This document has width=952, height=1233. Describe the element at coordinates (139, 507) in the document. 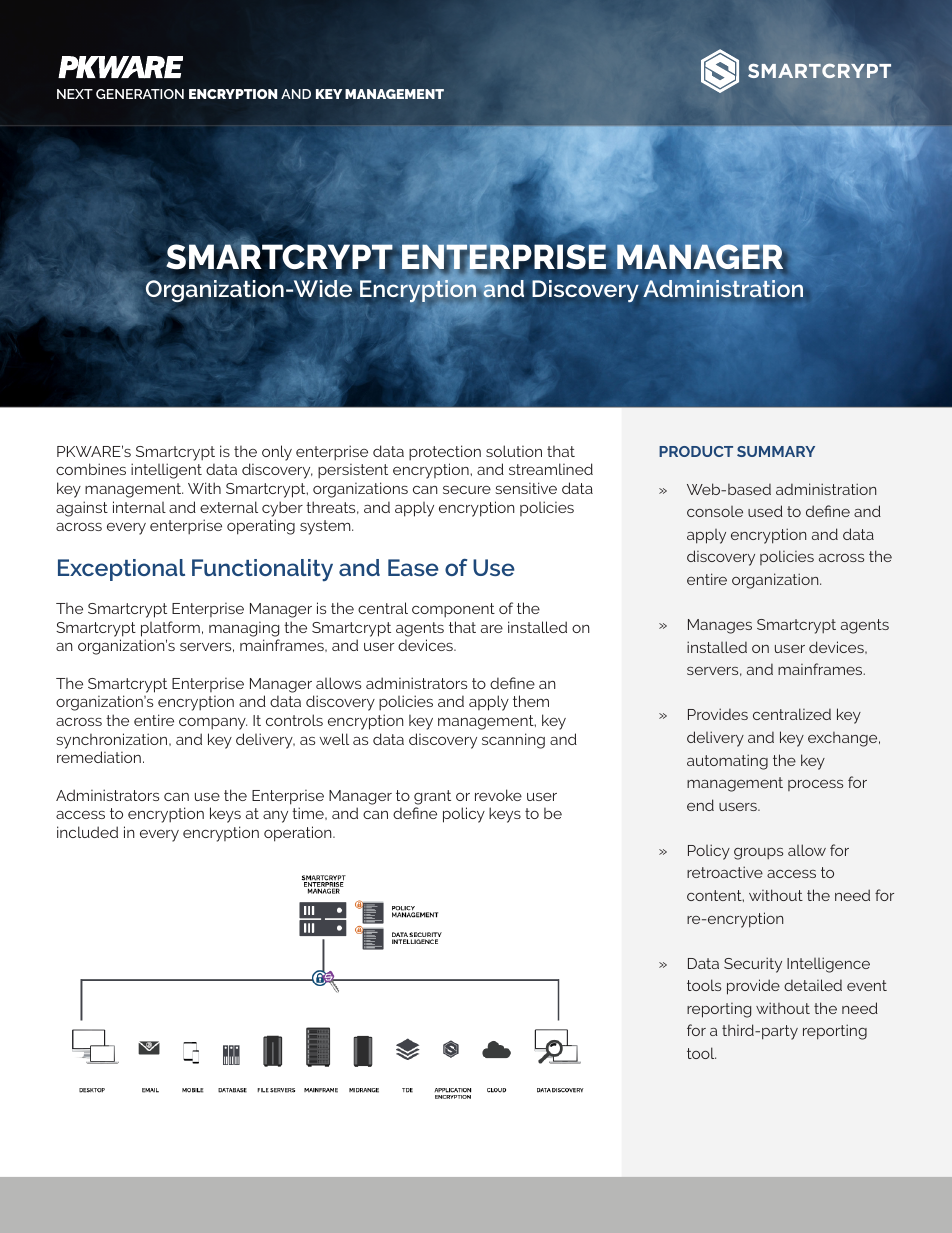

I see `internal` at that location.
